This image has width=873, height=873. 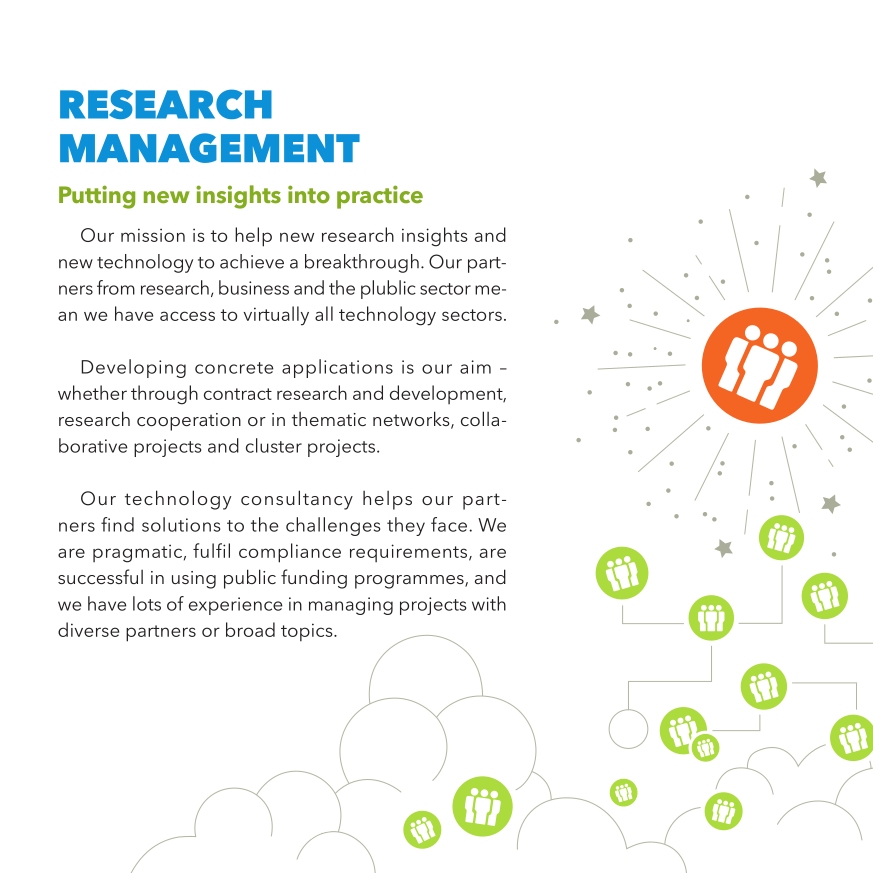 What do you see at coordinates (274, 445) in the image?
I see `cluster` at bounding box center [274, 445].
